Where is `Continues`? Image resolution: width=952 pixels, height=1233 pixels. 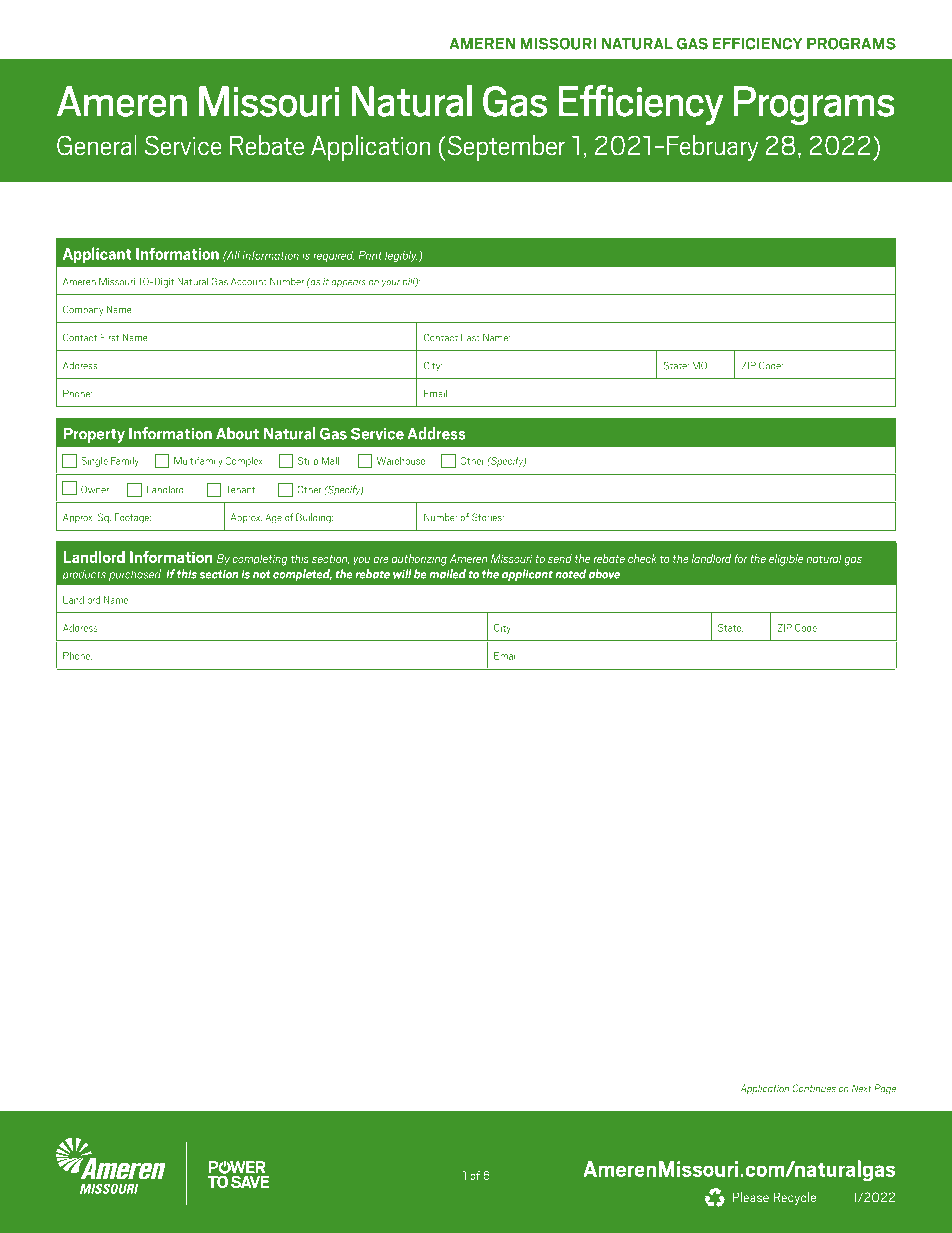 Continues is located at coordinates (814, 1088).
